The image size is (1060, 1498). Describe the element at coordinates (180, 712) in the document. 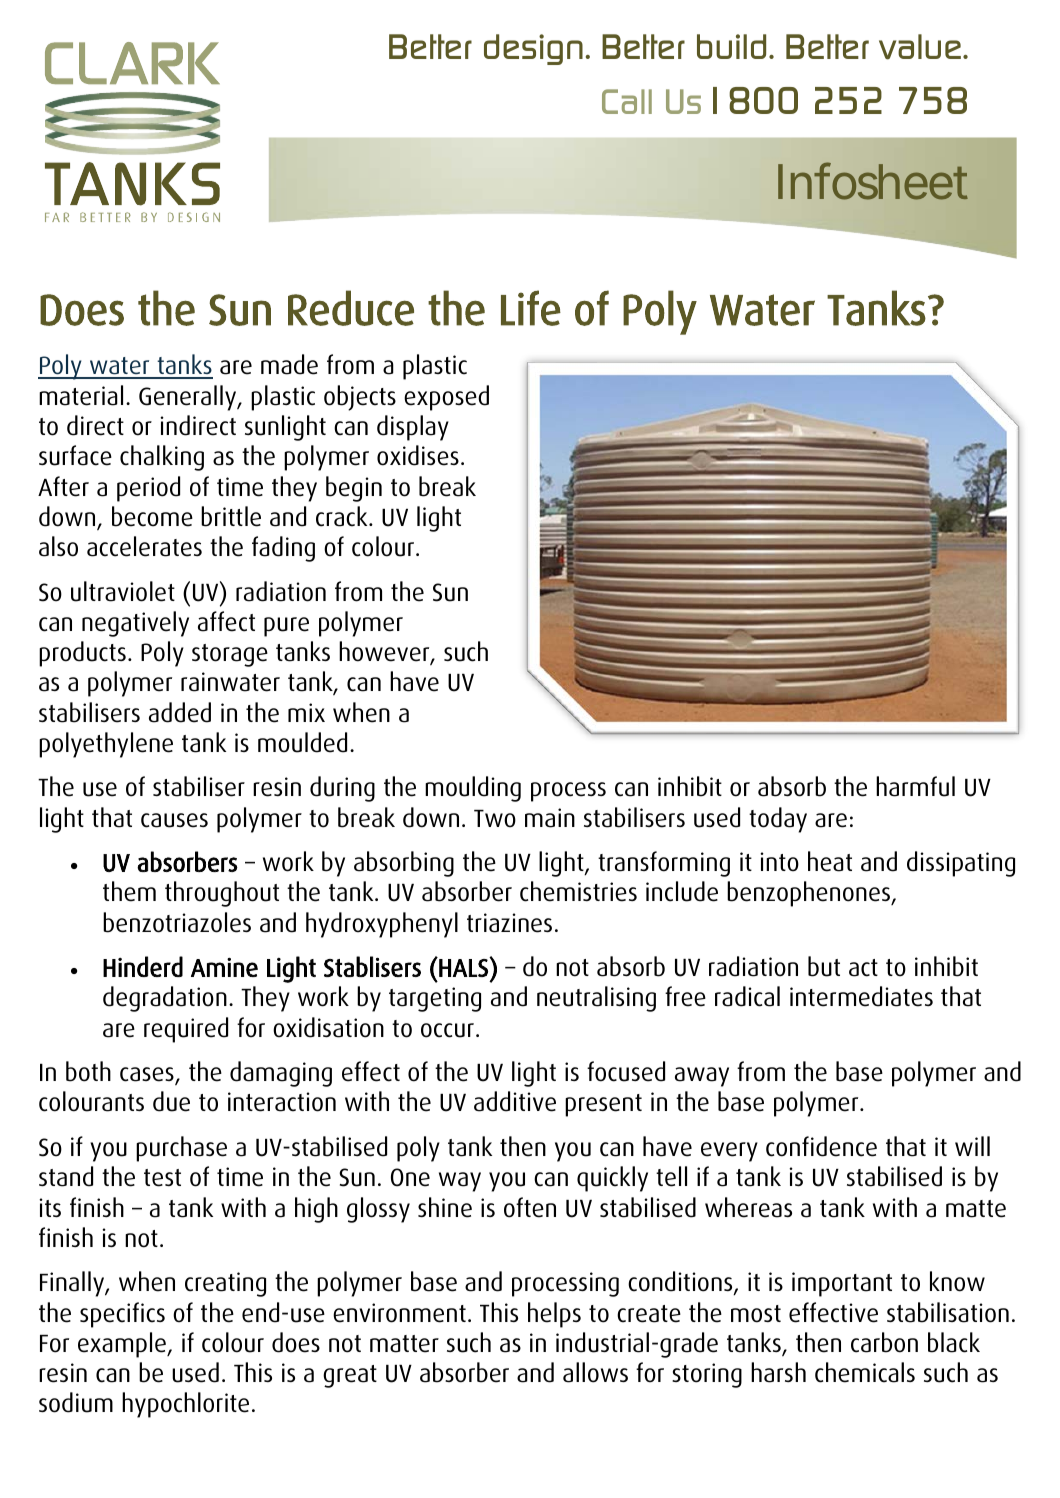

I see `added` at that location.
